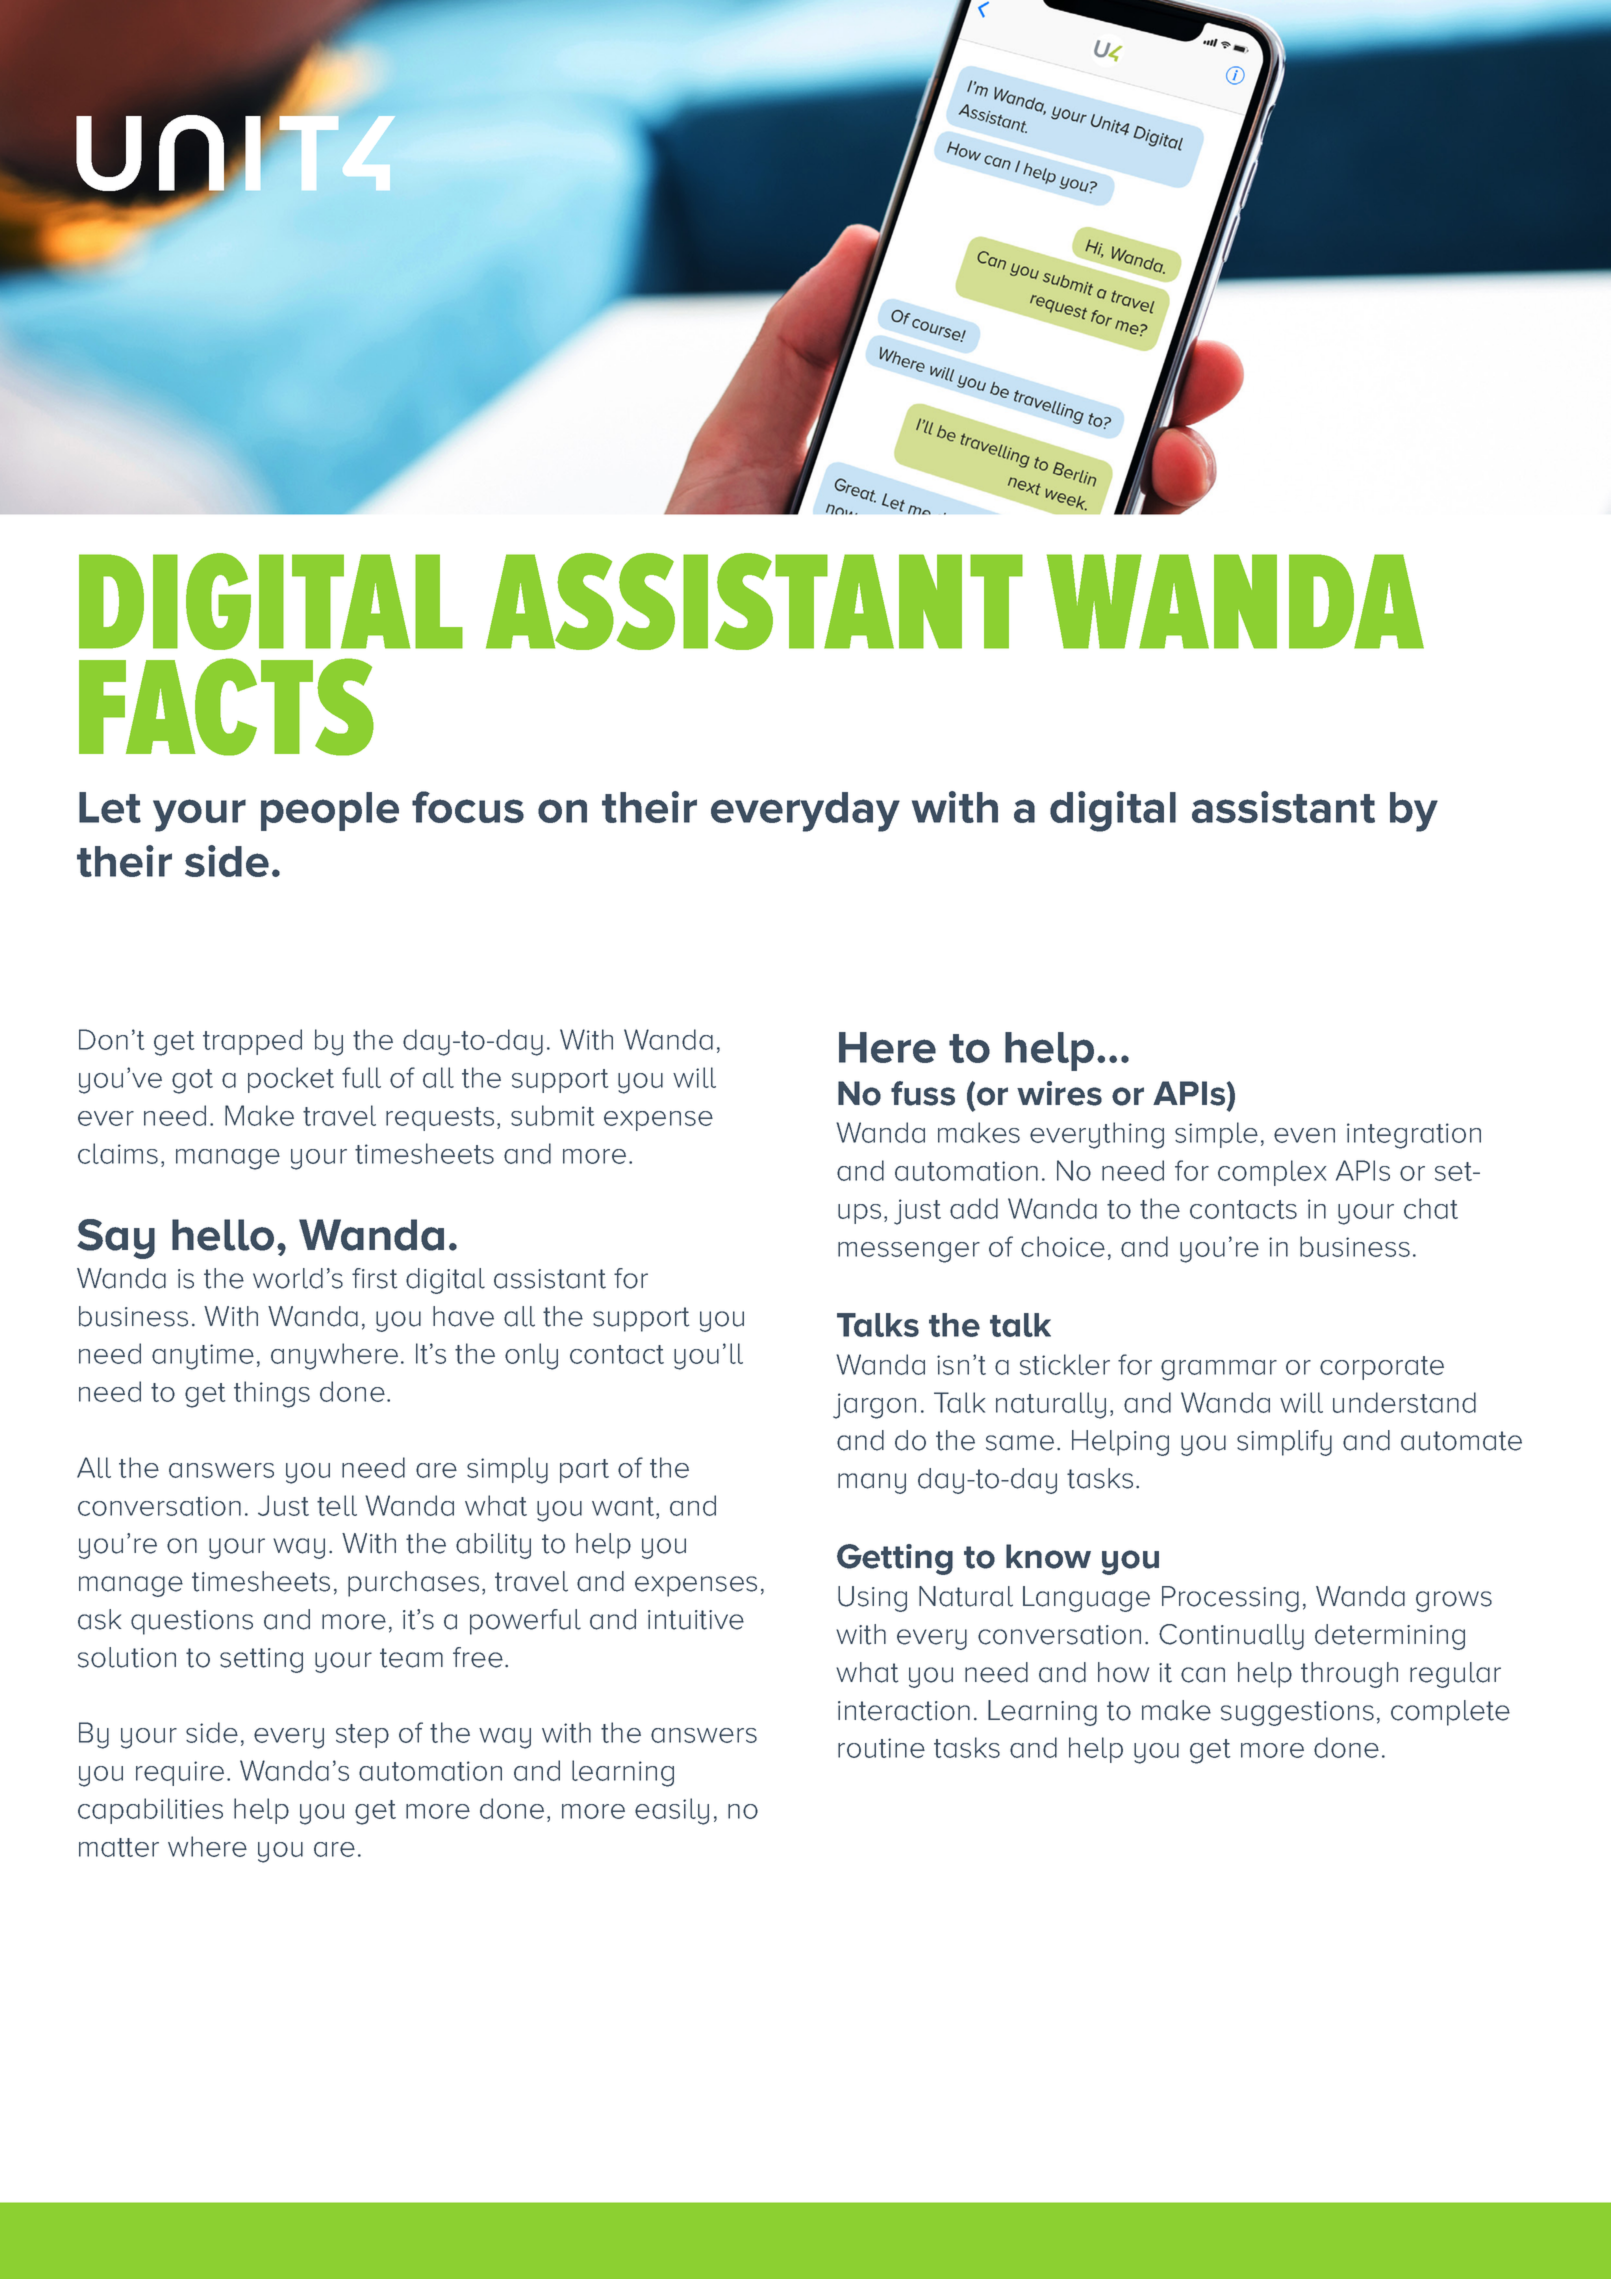  Describe the element at coordinates (1431, 1208) in the image. I see `chat` at that location.
